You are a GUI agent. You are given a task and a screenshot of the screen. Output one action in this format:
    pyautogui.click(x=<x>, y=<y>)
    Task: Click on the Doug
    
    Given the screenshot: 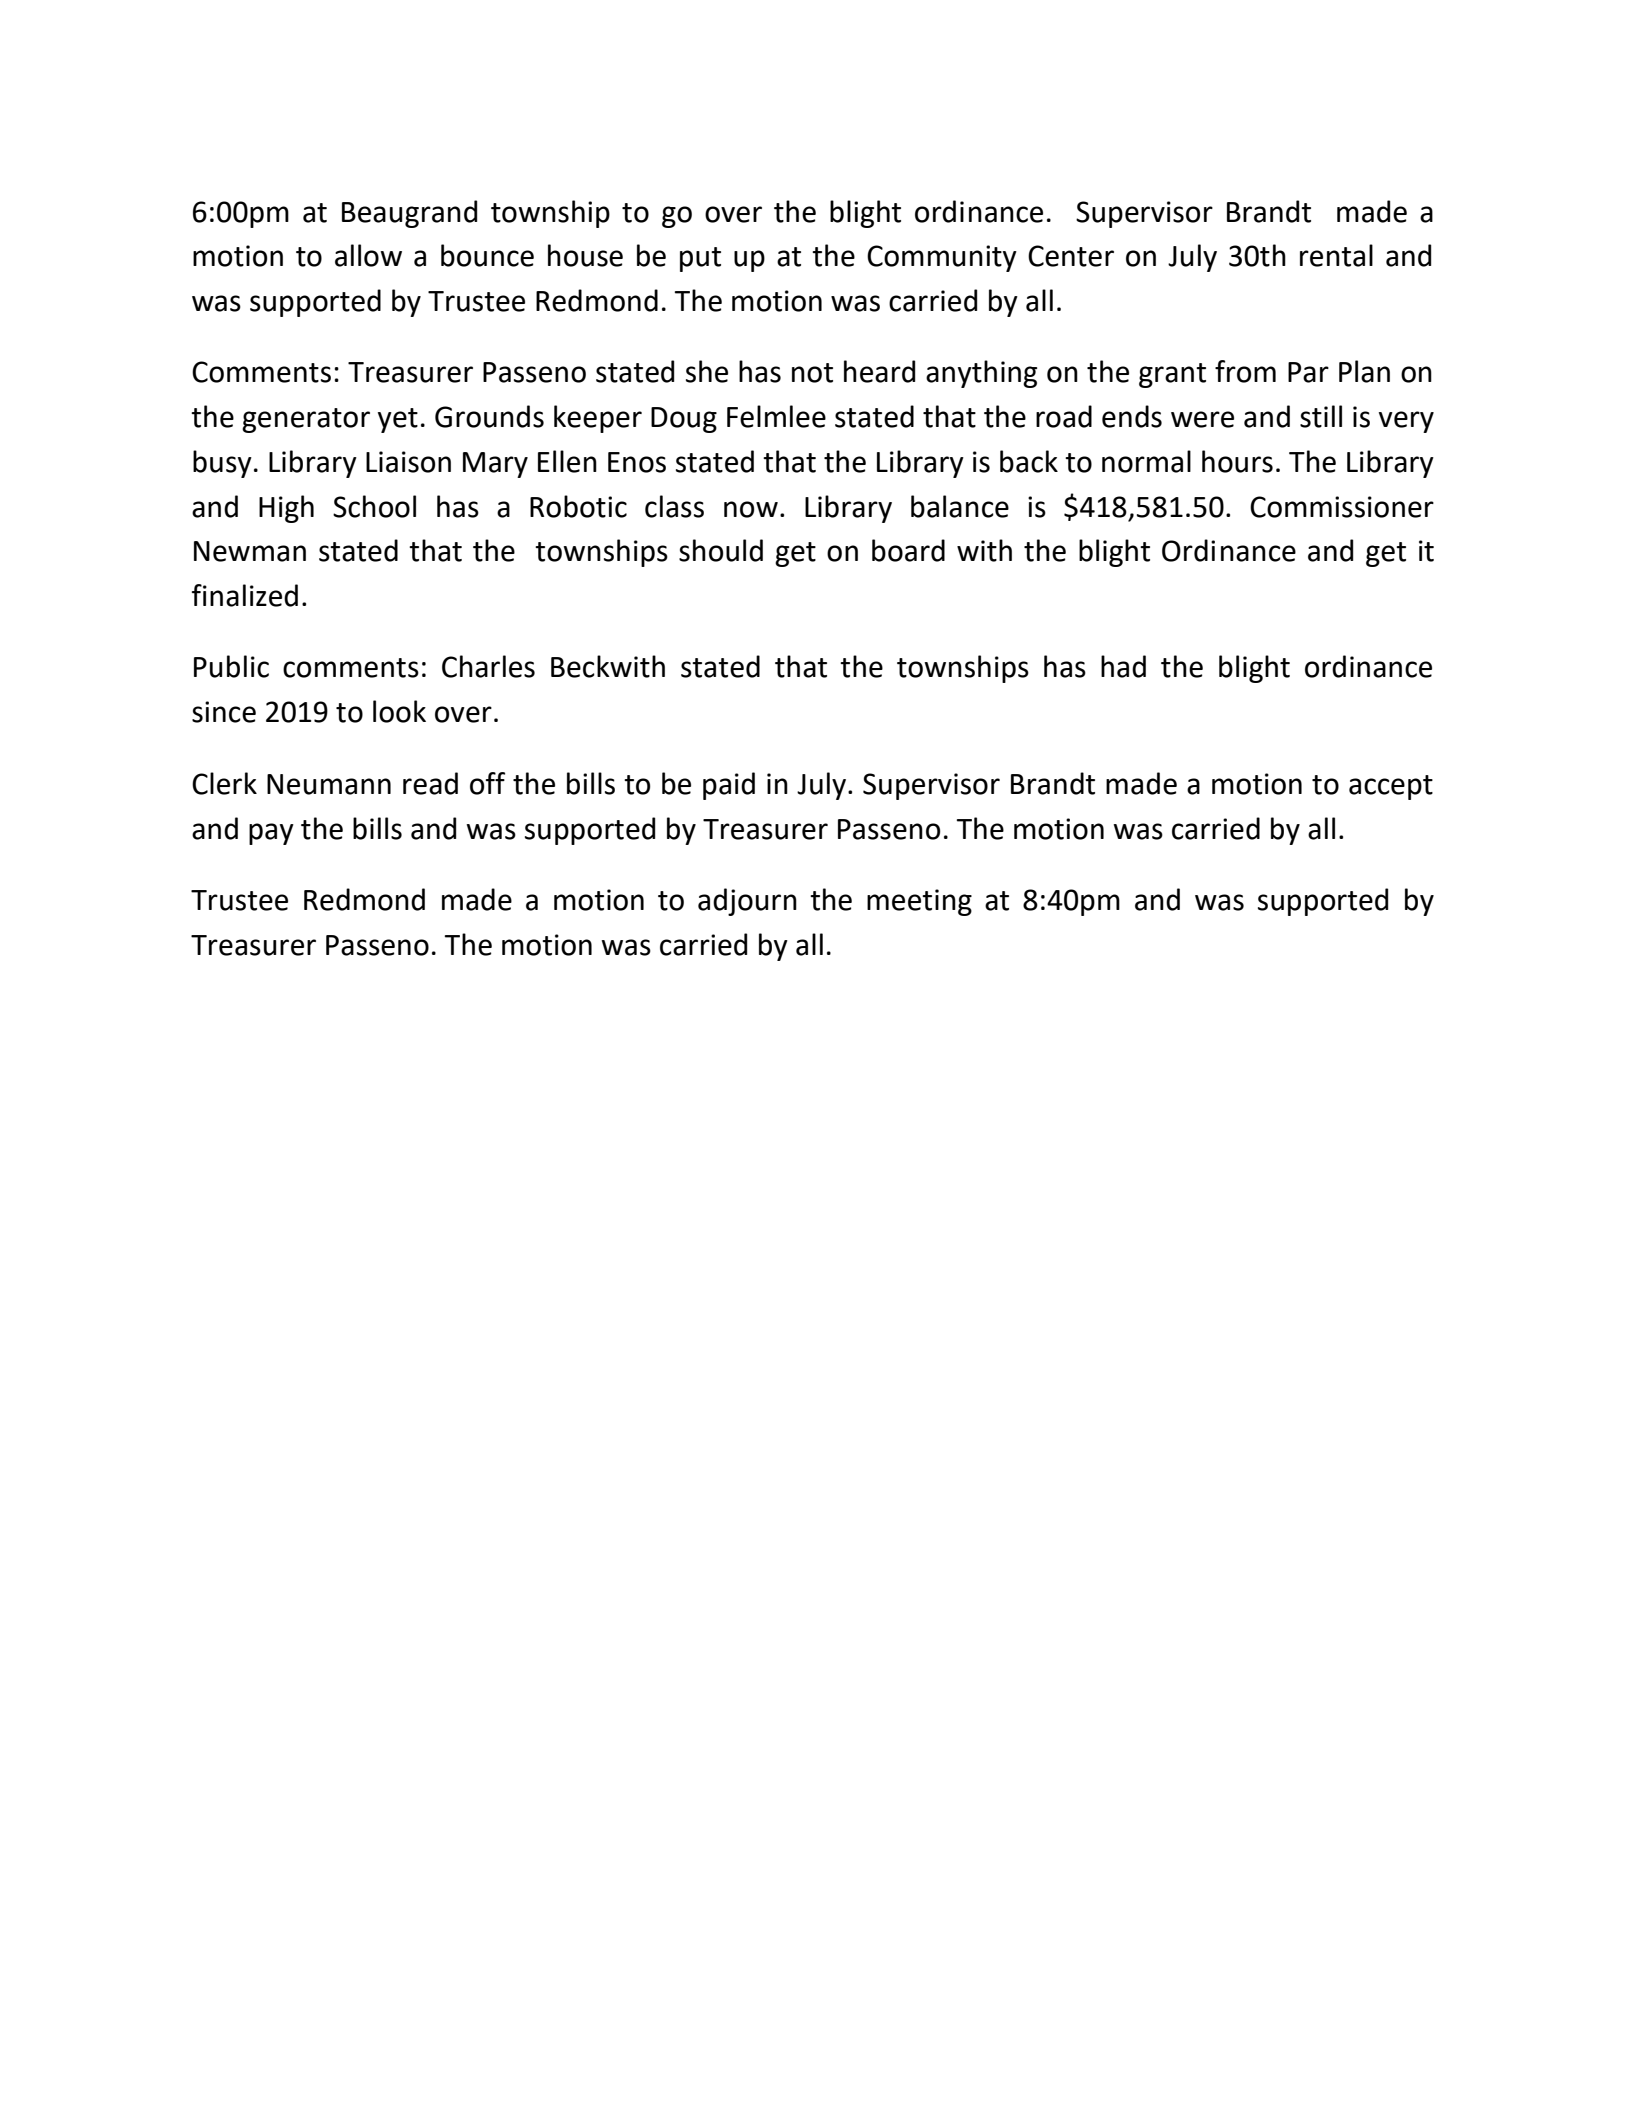 What is the action you would take?
    pyautogui.click(x=684, y=420)
